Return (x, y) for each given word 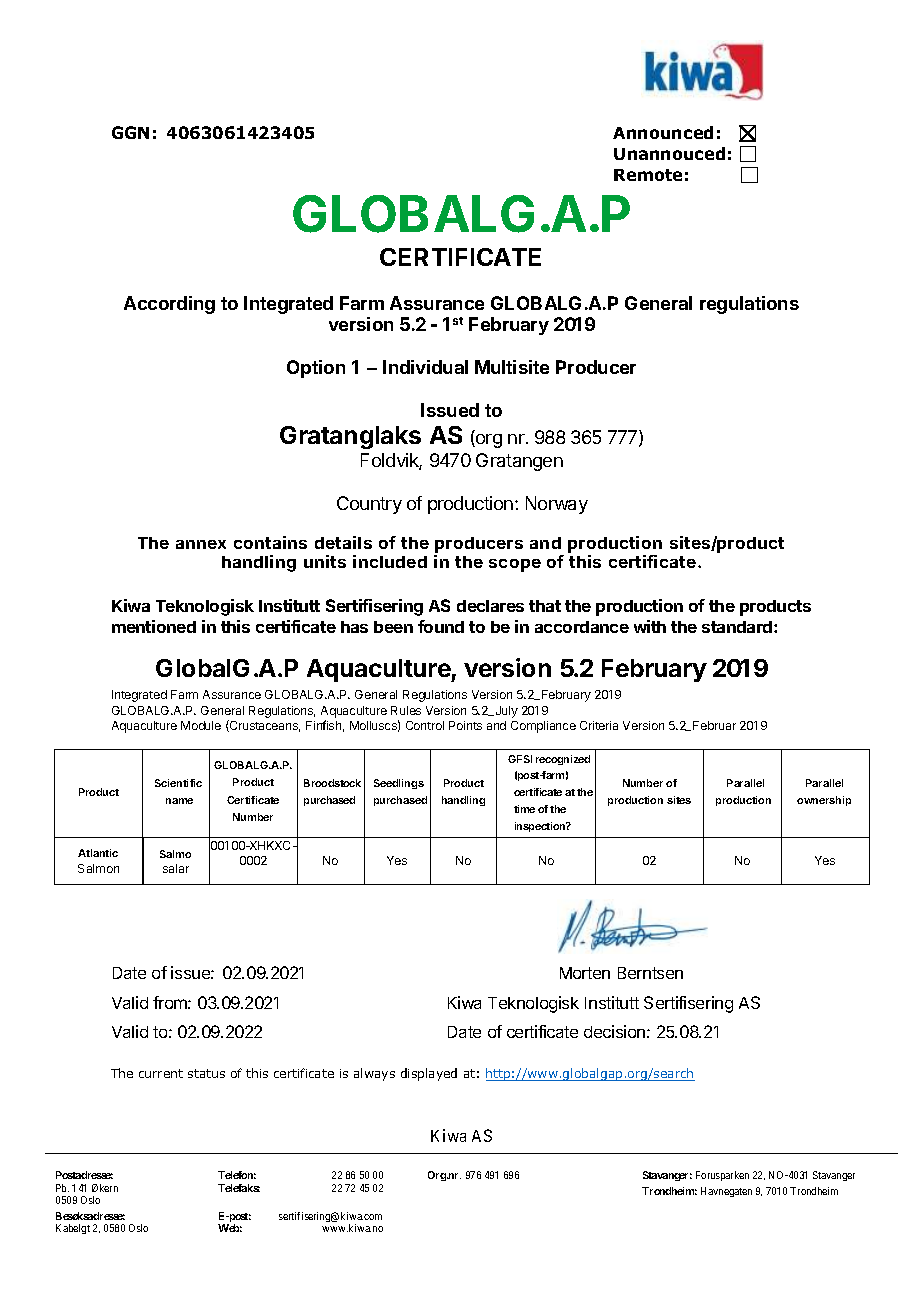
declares (490, 606)
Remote (648, 175)
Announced (663, 132)
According (169, 305)
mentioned (154, 626)
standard (738, 627)
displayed (429, 1074)
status (206, 1073)
